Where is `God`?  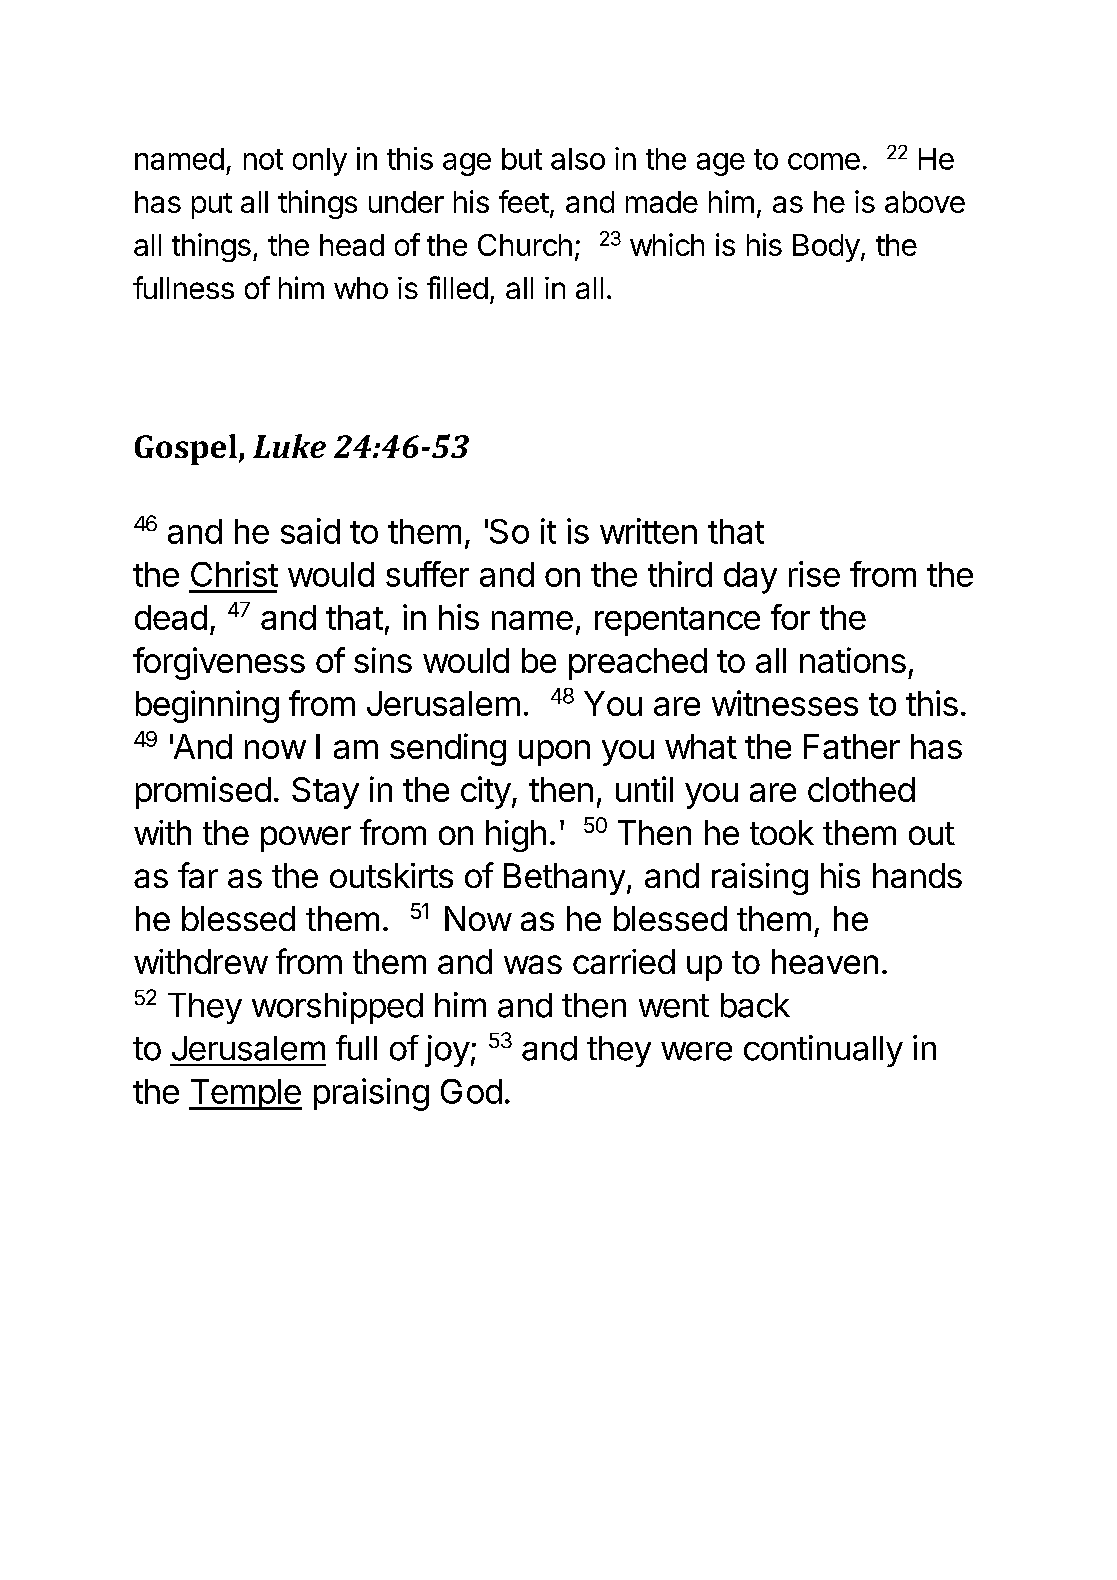 God is located at coordinates (471, 1091).
